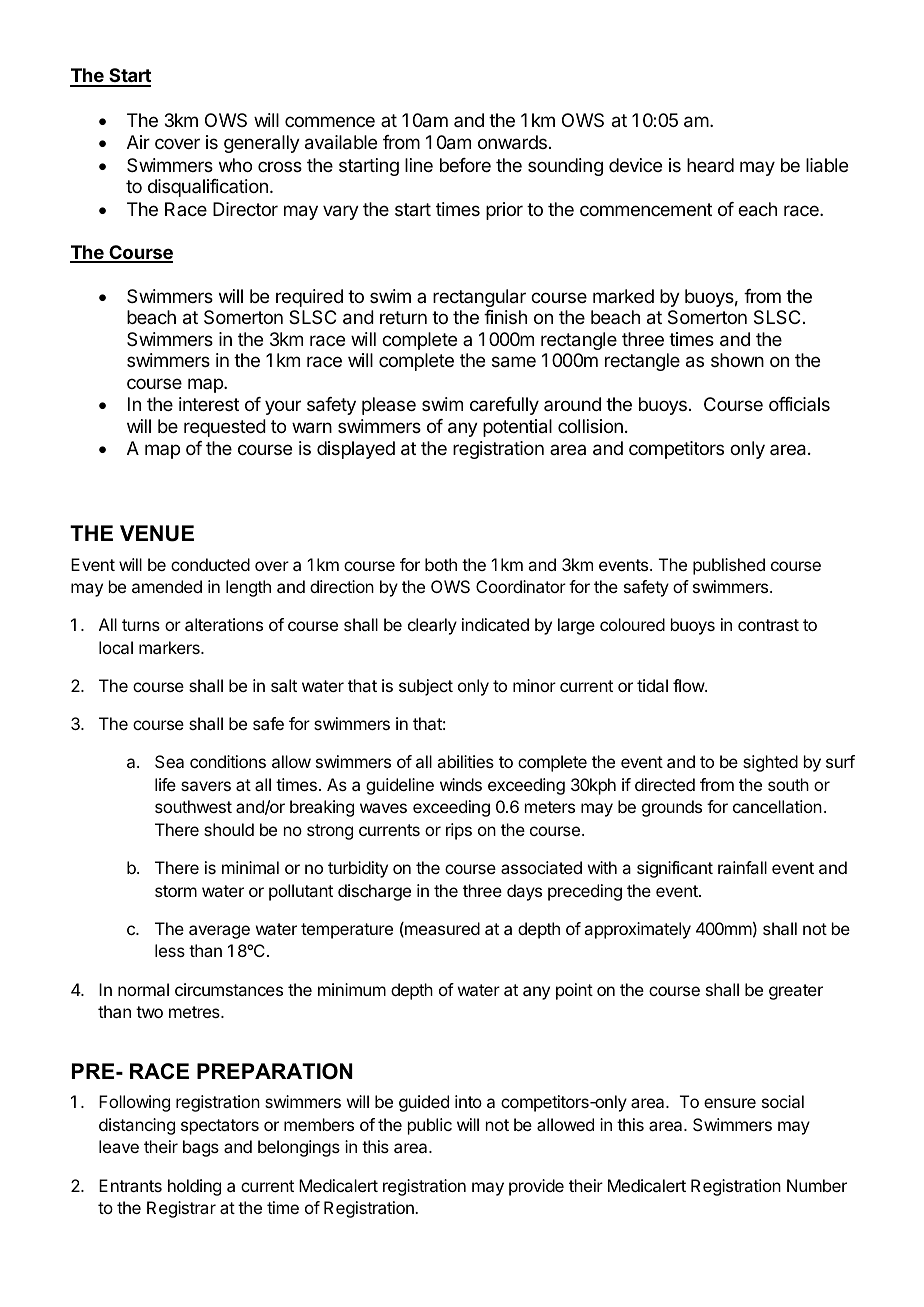  Describe the element at coordinates (170, 647) in the page. I see `markers` at that location.
